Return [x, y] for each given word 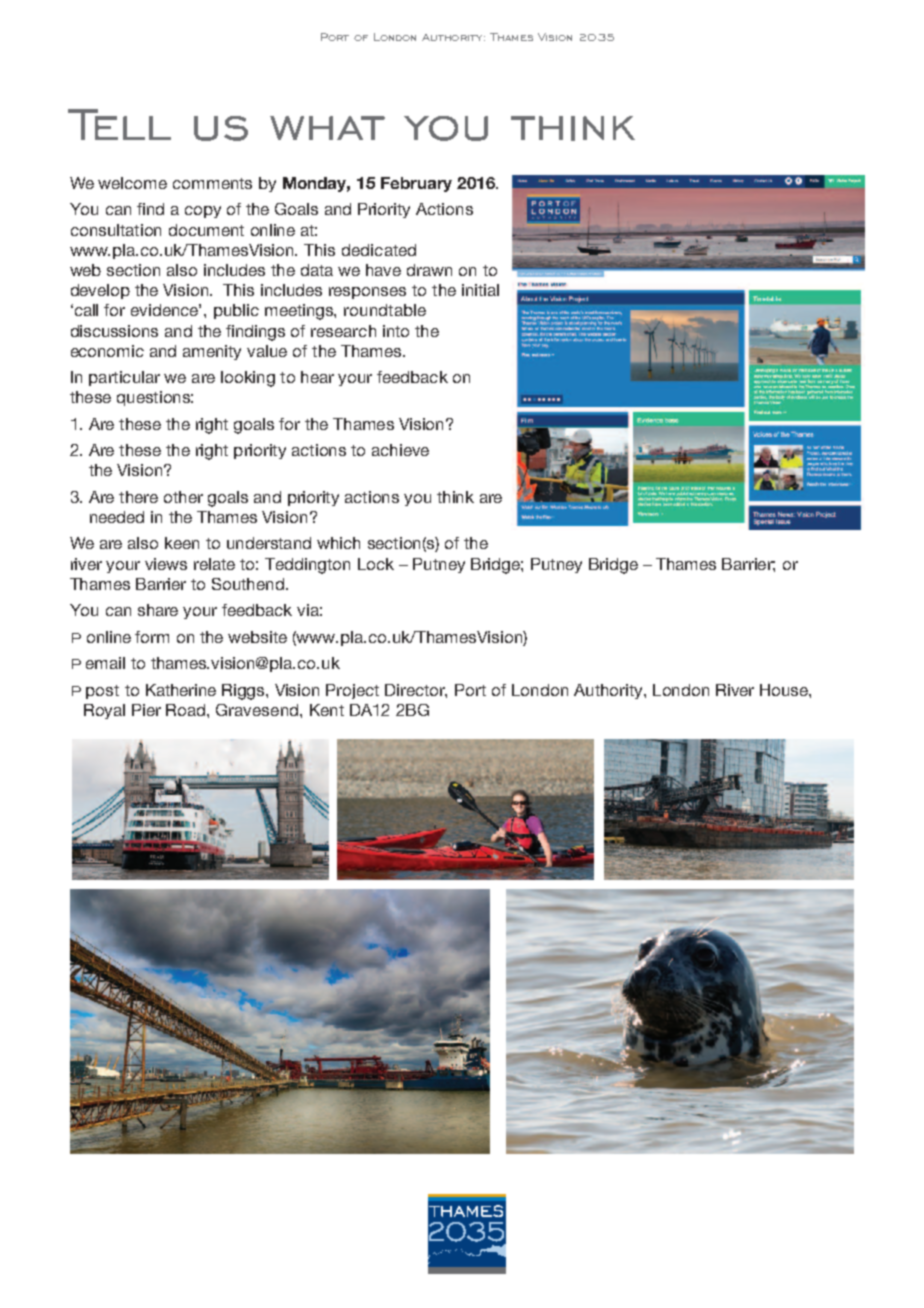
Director [416, 691]
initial [480, 290]
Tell [119, 124]
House [785, 690]
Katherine [181, 690]
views [166, 564]
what [327, 128]
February [416, 184]
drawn [429, 270]
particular [124, 378]
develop [100, 291]
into [396, 331]
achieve [400, 450]
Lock [376, 564]
